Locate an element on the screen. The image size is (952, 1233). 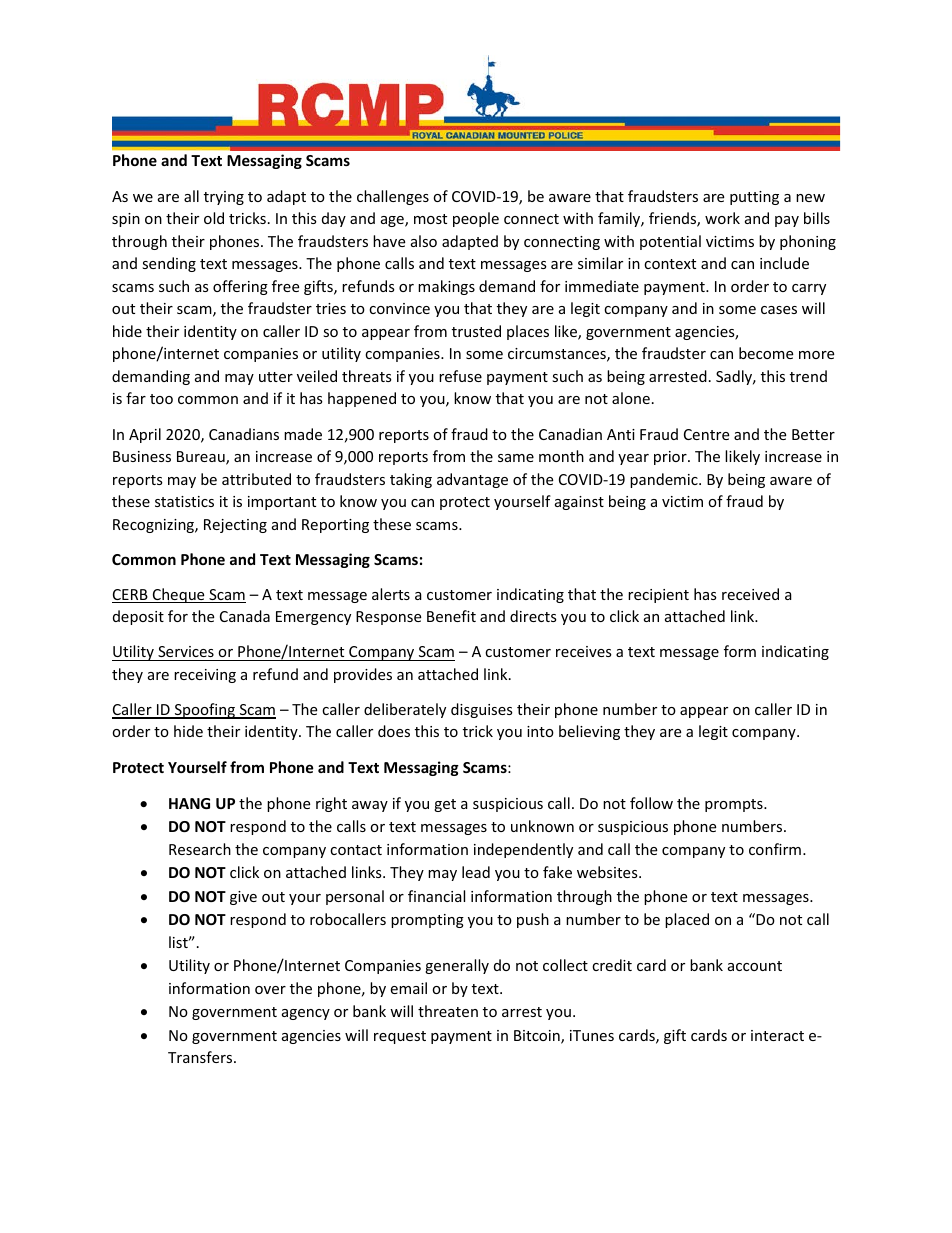
Centre is located at coordinates (706, 434).
